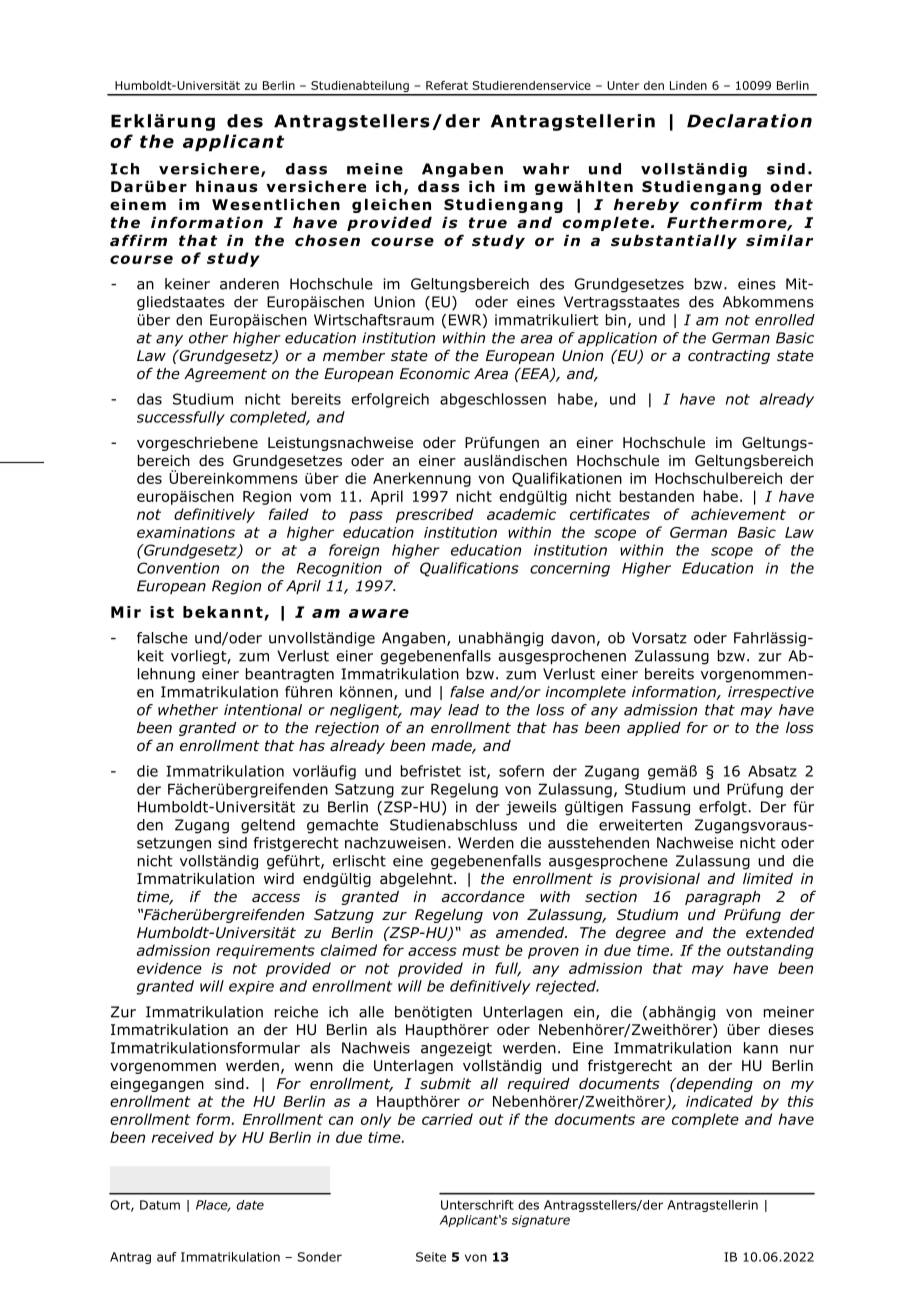  I want to click on Linden, so click(688, 85).
